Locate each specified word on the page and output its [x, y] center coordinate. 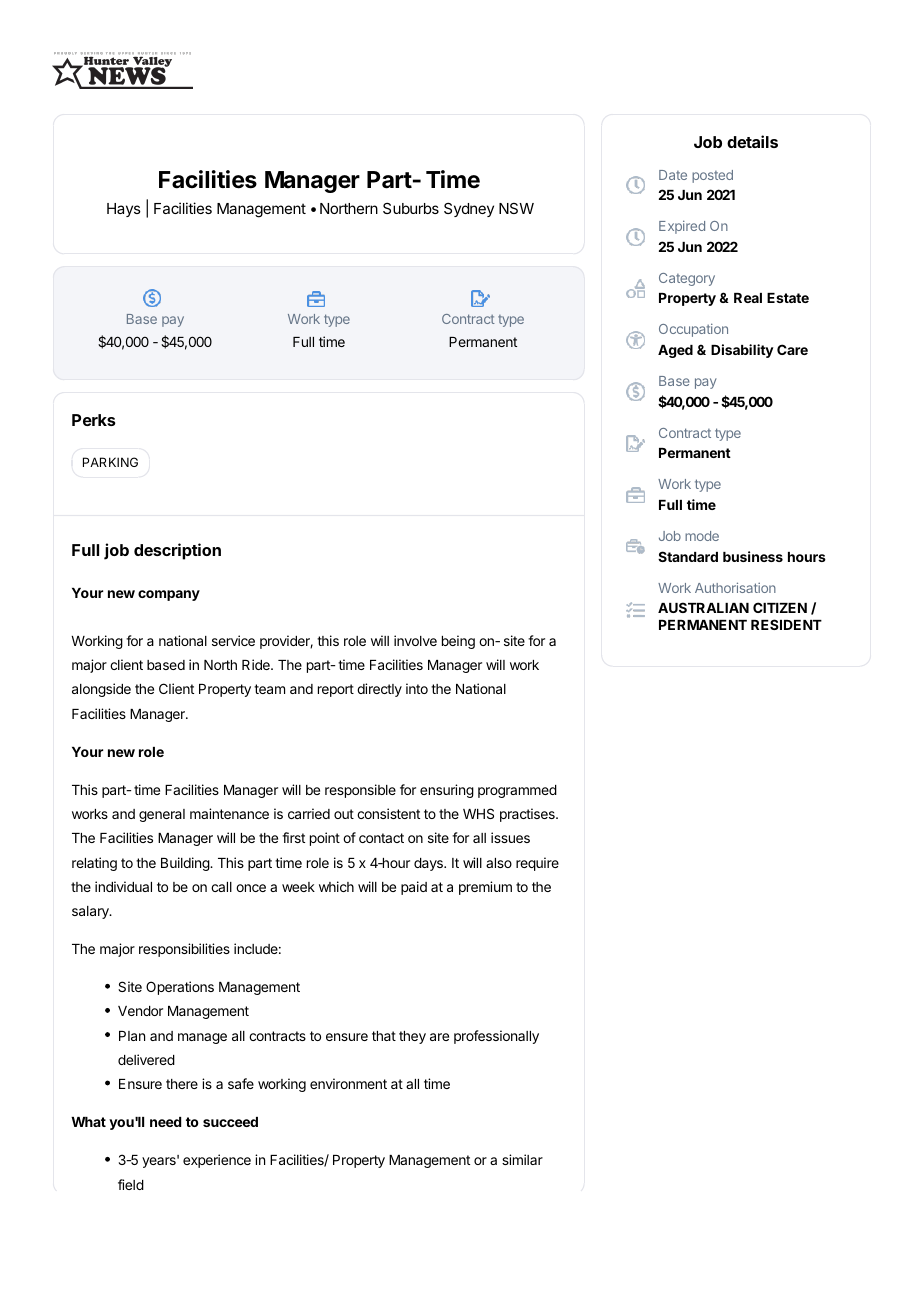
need [165, 1122]
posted [712, 176]
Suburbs [411, 208]
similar [522, 1159]
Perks [94, 420]
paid [414, 888]
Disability [742, 351]
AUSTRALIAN [703, 607]
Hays [124, 210]
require [537, 864]
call [221, 887]
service [233, 640]
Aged [675, 351]
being [458, 642]
